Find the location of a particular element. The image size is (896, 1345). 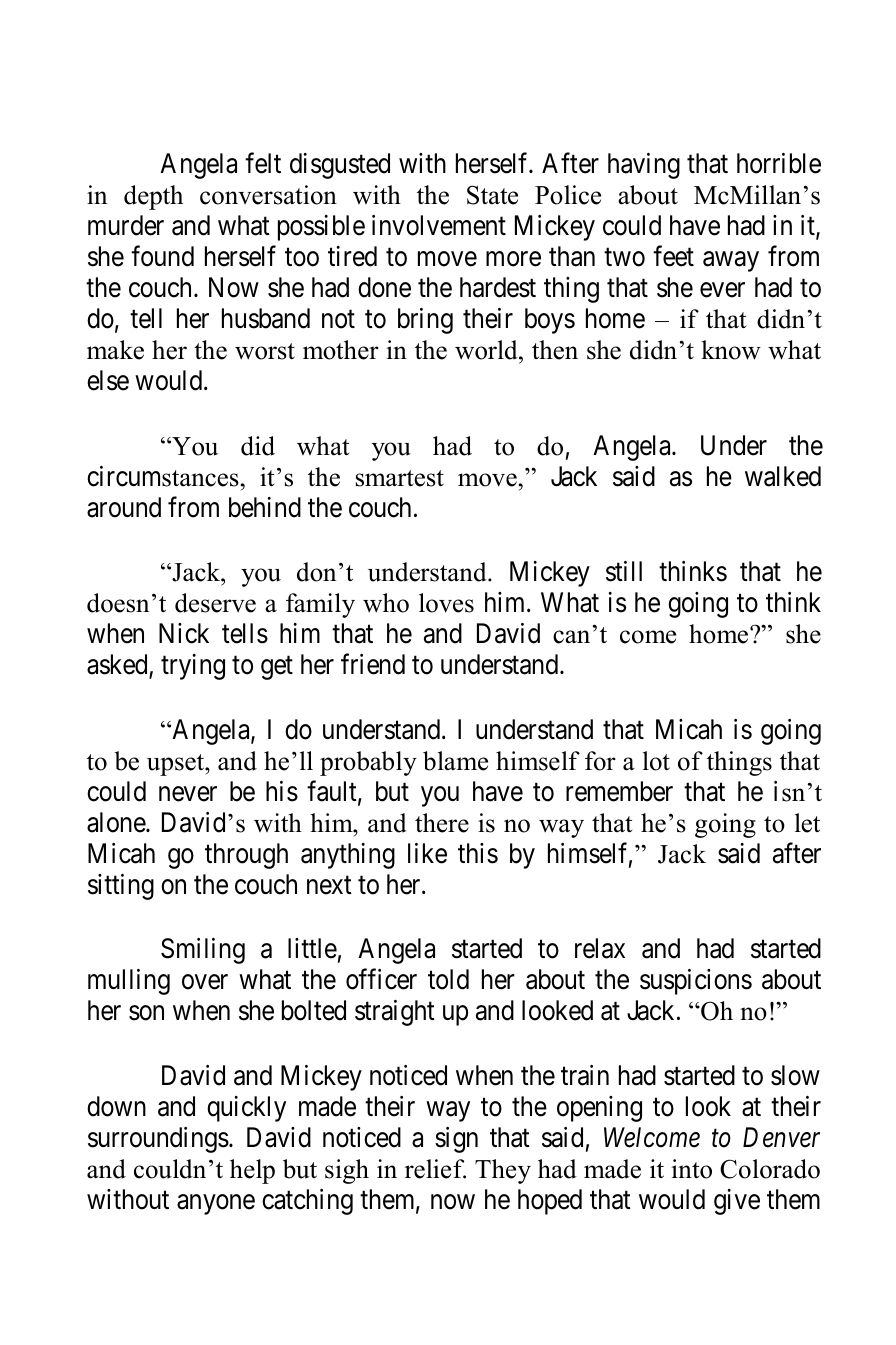

anyone is located at coordinates (216, 1204).
